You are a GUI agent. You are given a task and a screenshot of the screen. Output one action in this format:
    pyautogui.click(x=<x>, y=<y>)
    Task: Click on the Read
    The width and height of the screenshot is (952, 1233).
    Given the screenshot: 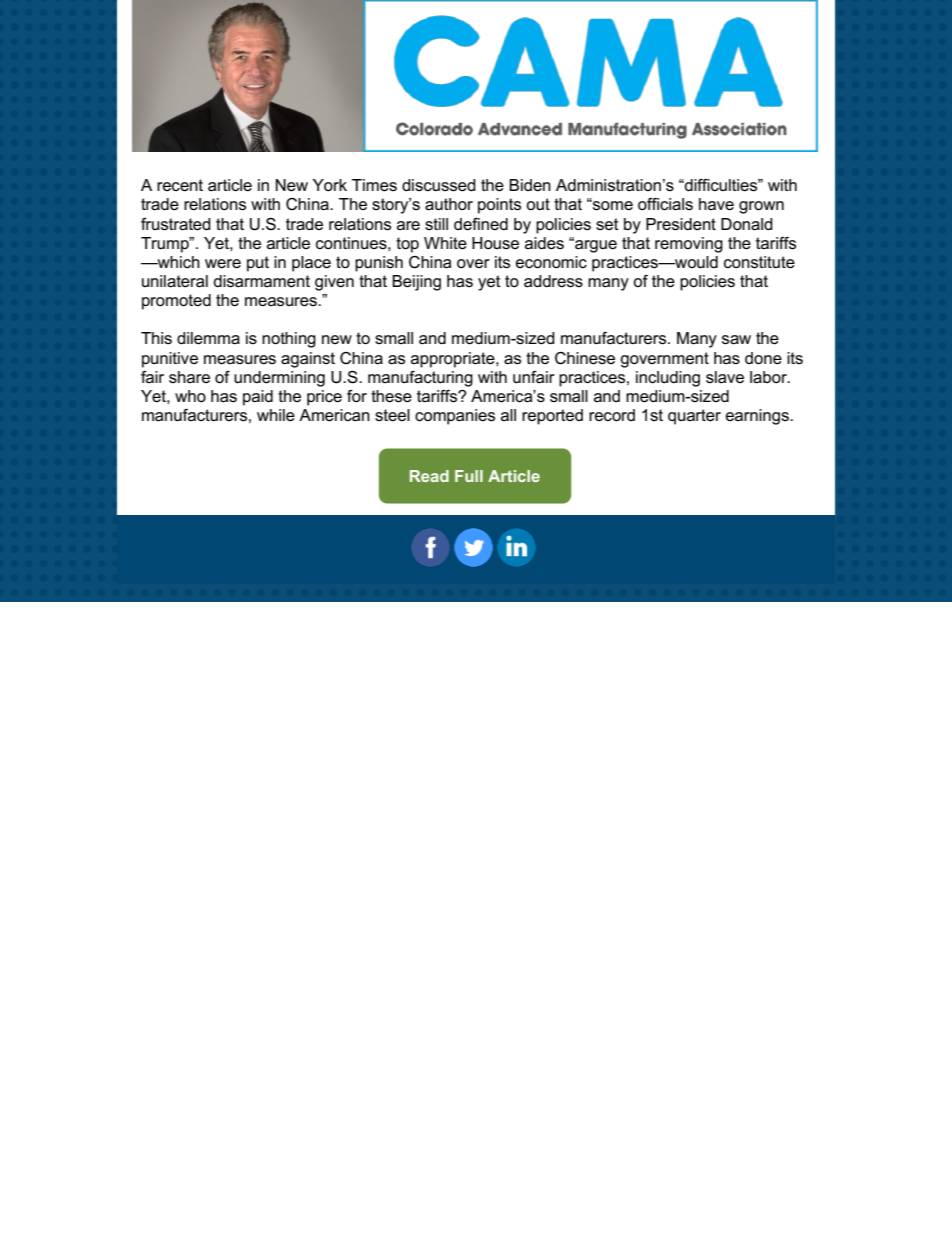 What is the action you would take?
    pyautogui.click(x=429, y=476)
